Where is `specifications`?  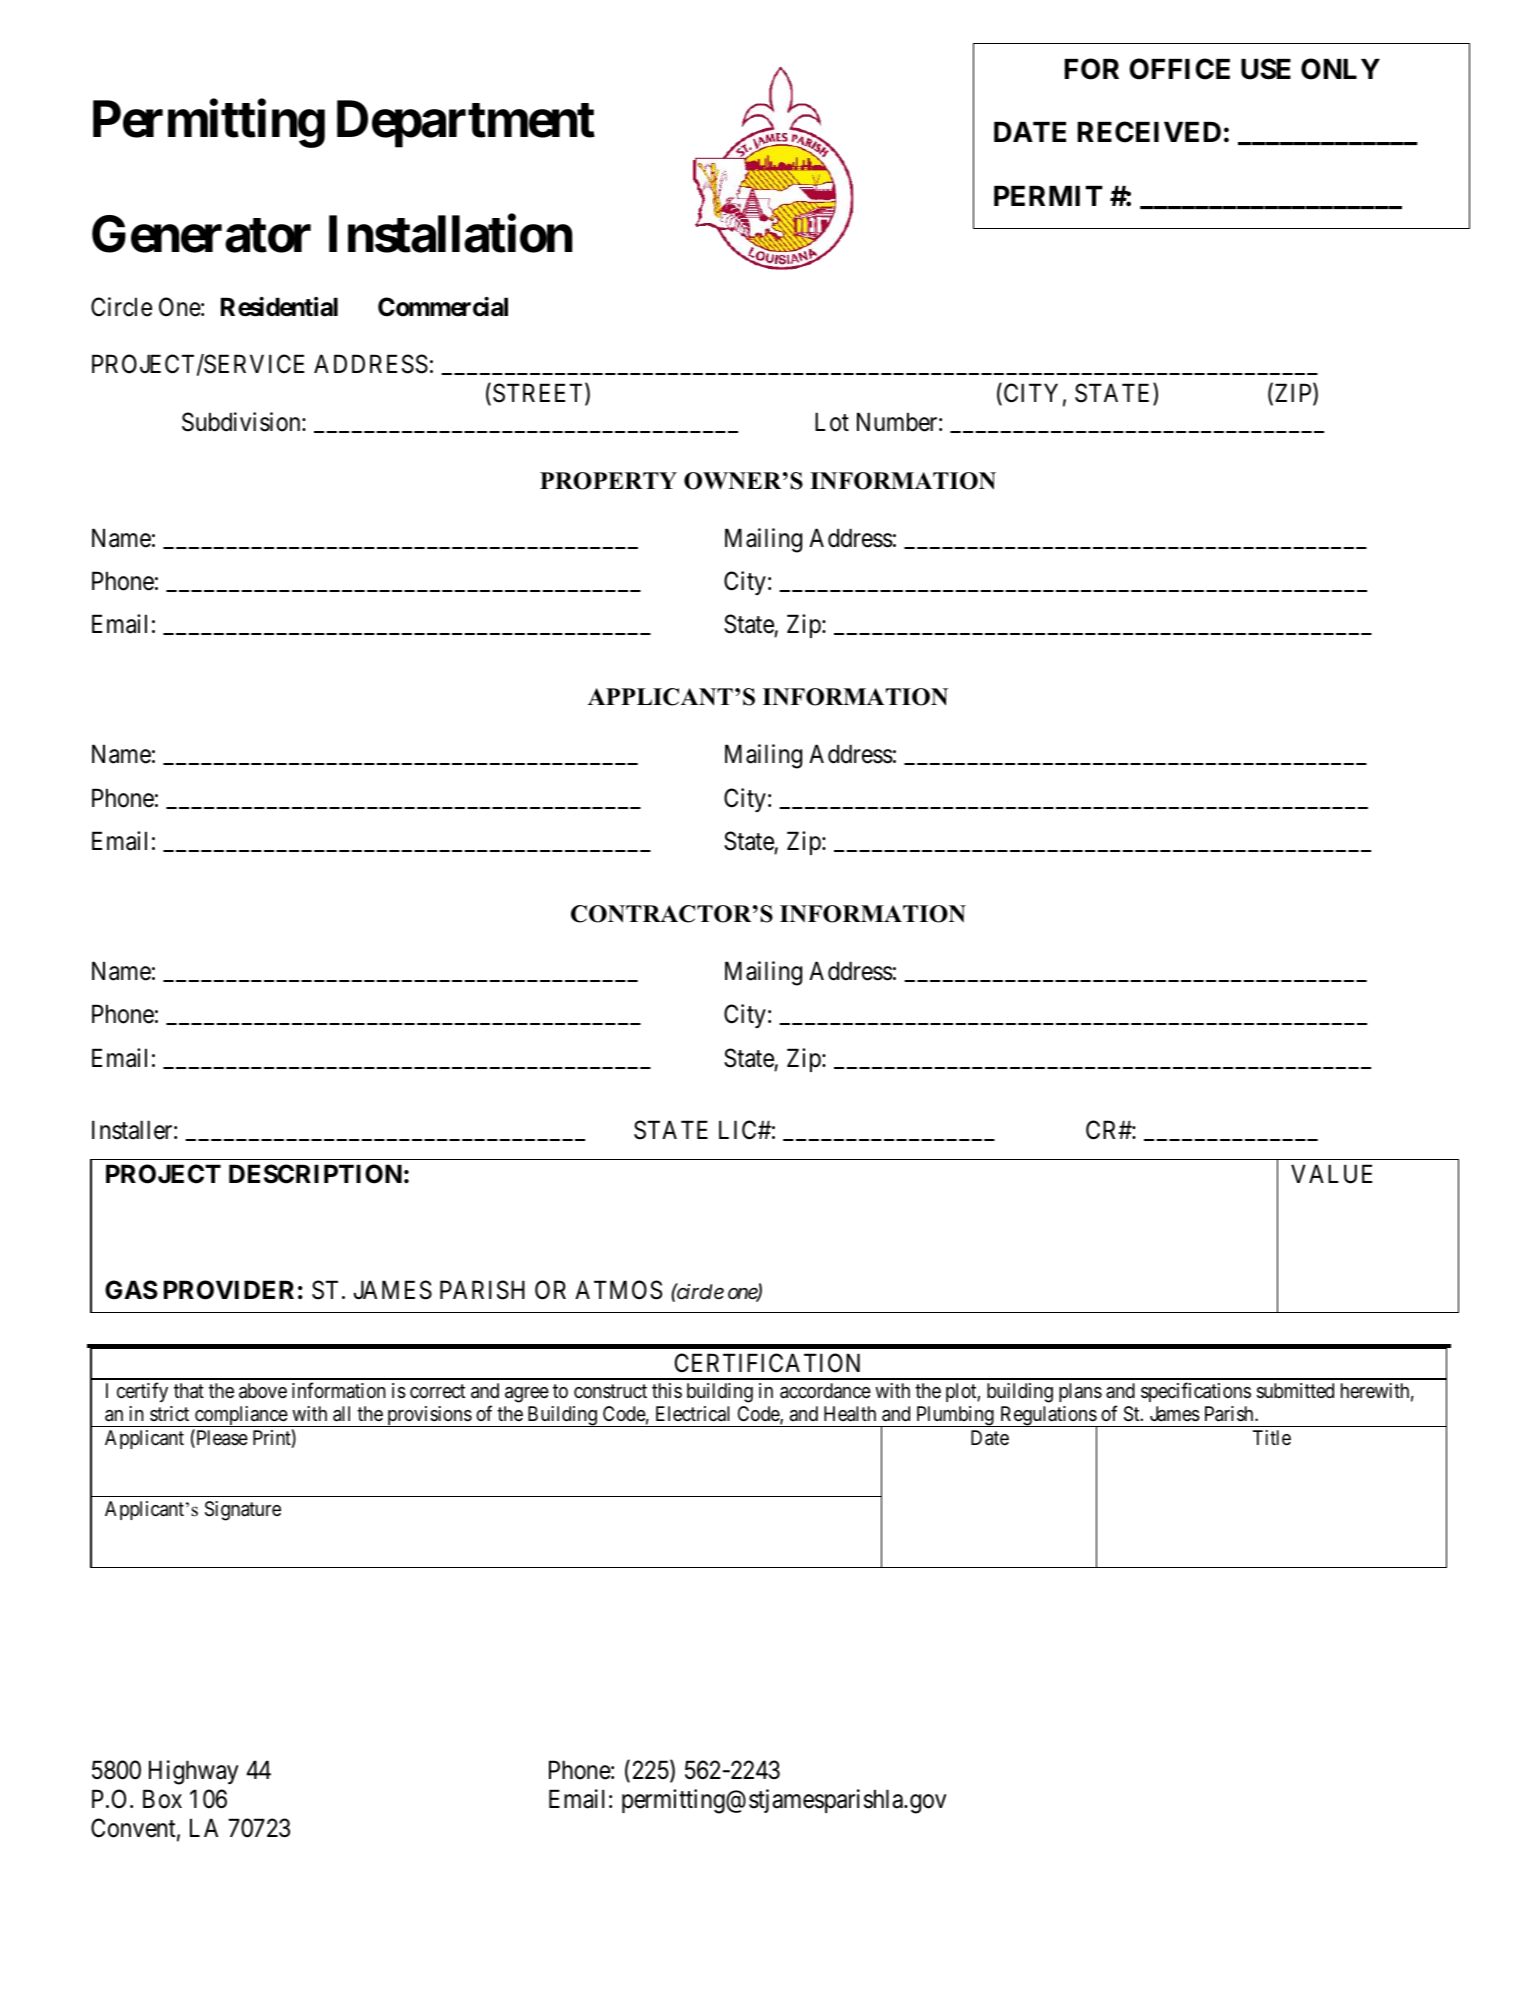
specifications is located at coordinates (1196, 1392).
